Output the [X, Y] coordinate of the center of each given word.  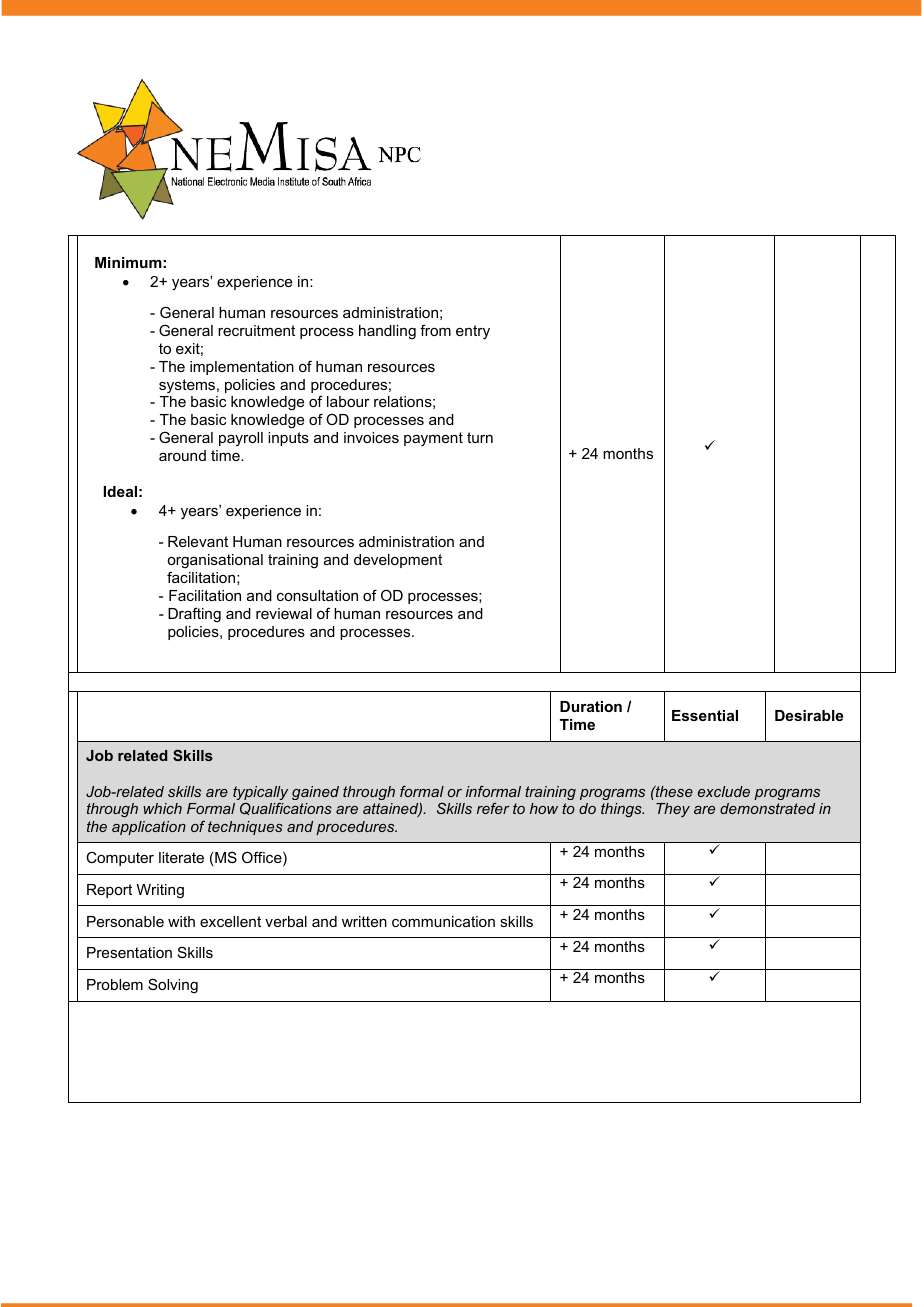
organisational [215, 561]
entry [473, 332]
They [673, 810]
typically [260, 794]
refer [493, 808]
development [398, 561]
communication [443, 921]
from [435, 330]
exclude [724, 791]
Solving [173, 986]
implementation [242, 368]
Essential [705, 715]
